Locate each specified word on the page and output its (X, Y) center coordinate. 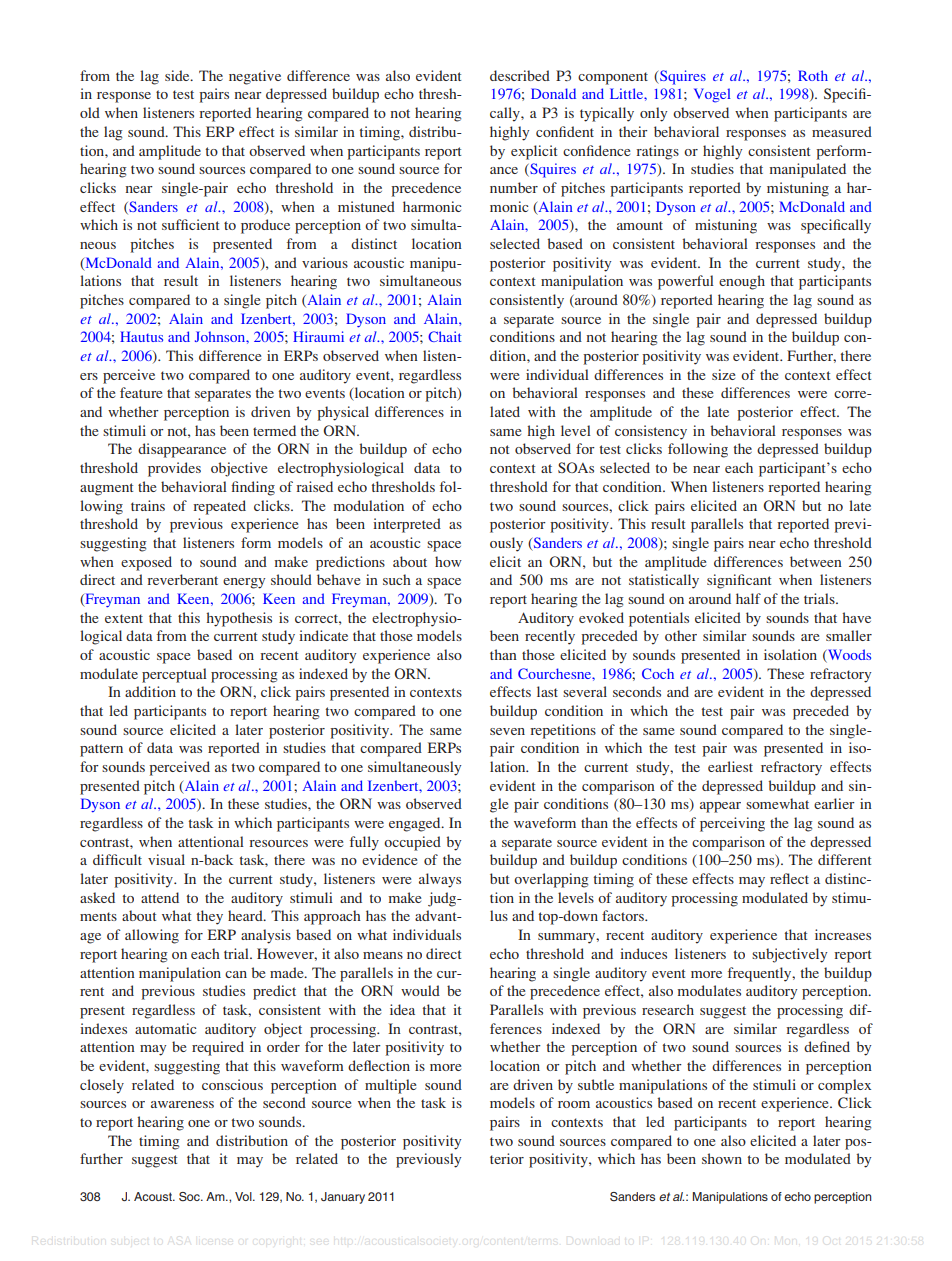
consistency (651, 432)
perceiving (732, 824)
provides (174, 469)
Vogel (712, 95)
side (178, 75)
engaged (416, 824)
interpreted (407, 525)
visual (166, 859)
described (520, 75)
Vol (244, 1196)
